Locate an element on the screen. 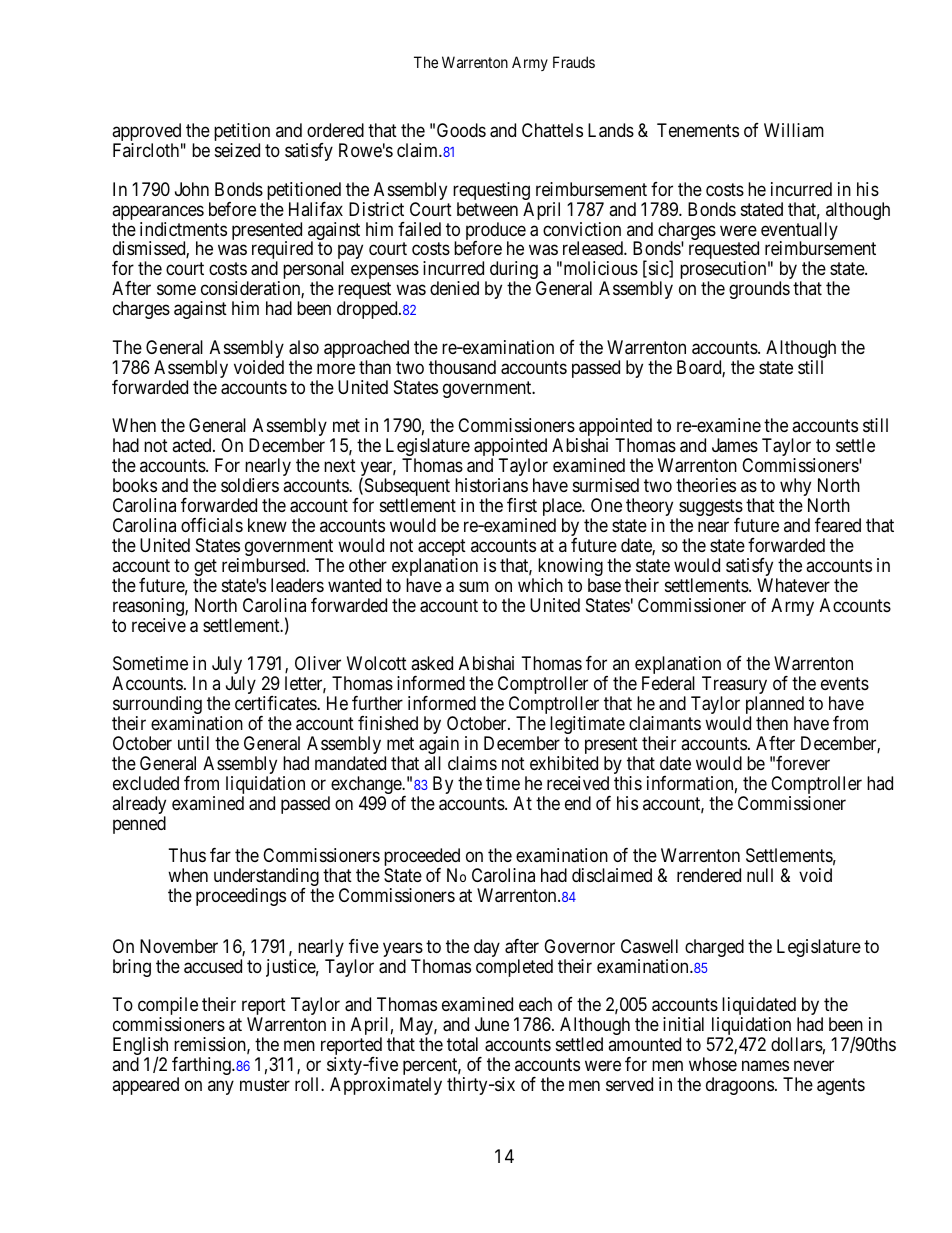  Thus is located at coordinates (187, 855).
